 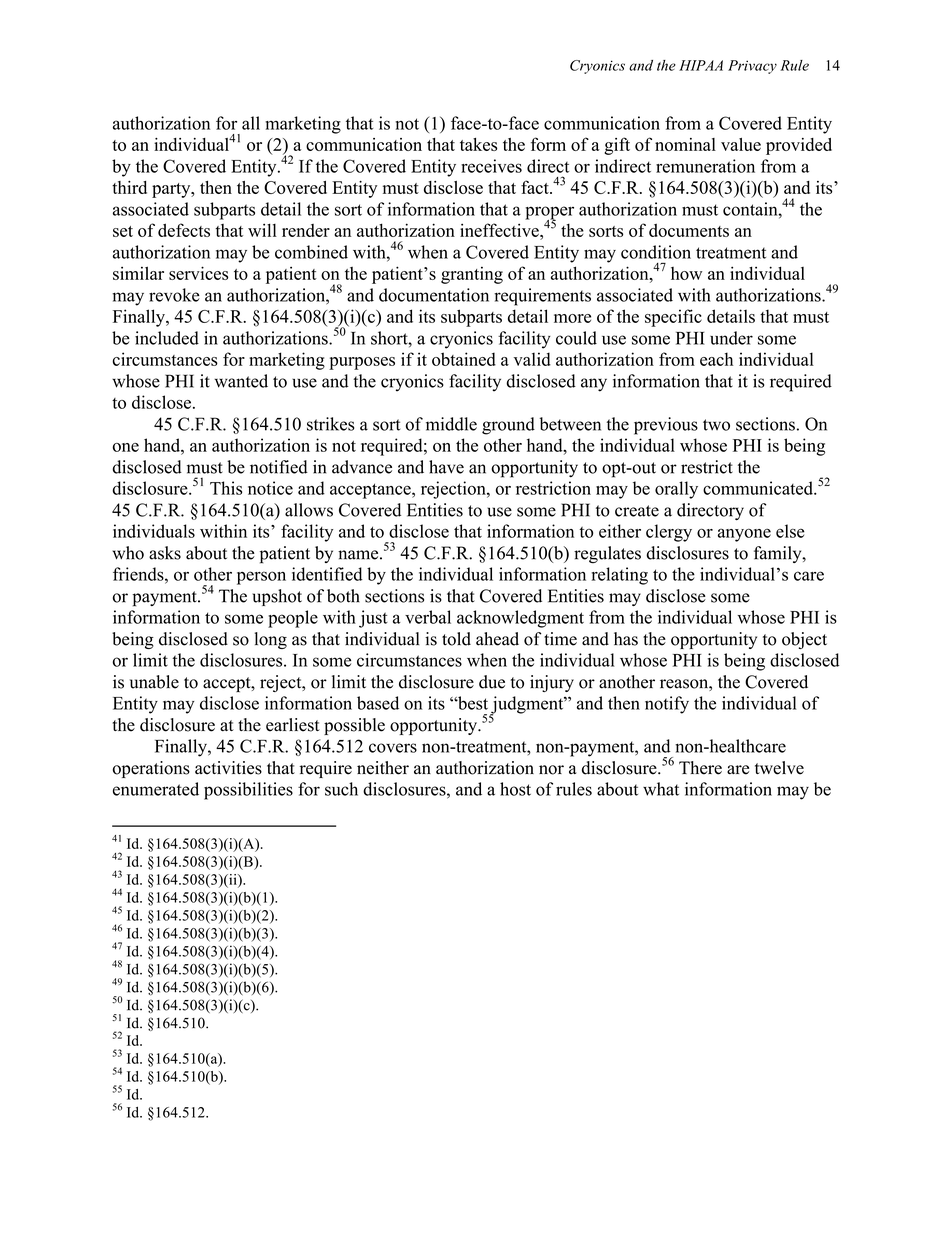 I want to click on activities, so click(x=228, y=768).
